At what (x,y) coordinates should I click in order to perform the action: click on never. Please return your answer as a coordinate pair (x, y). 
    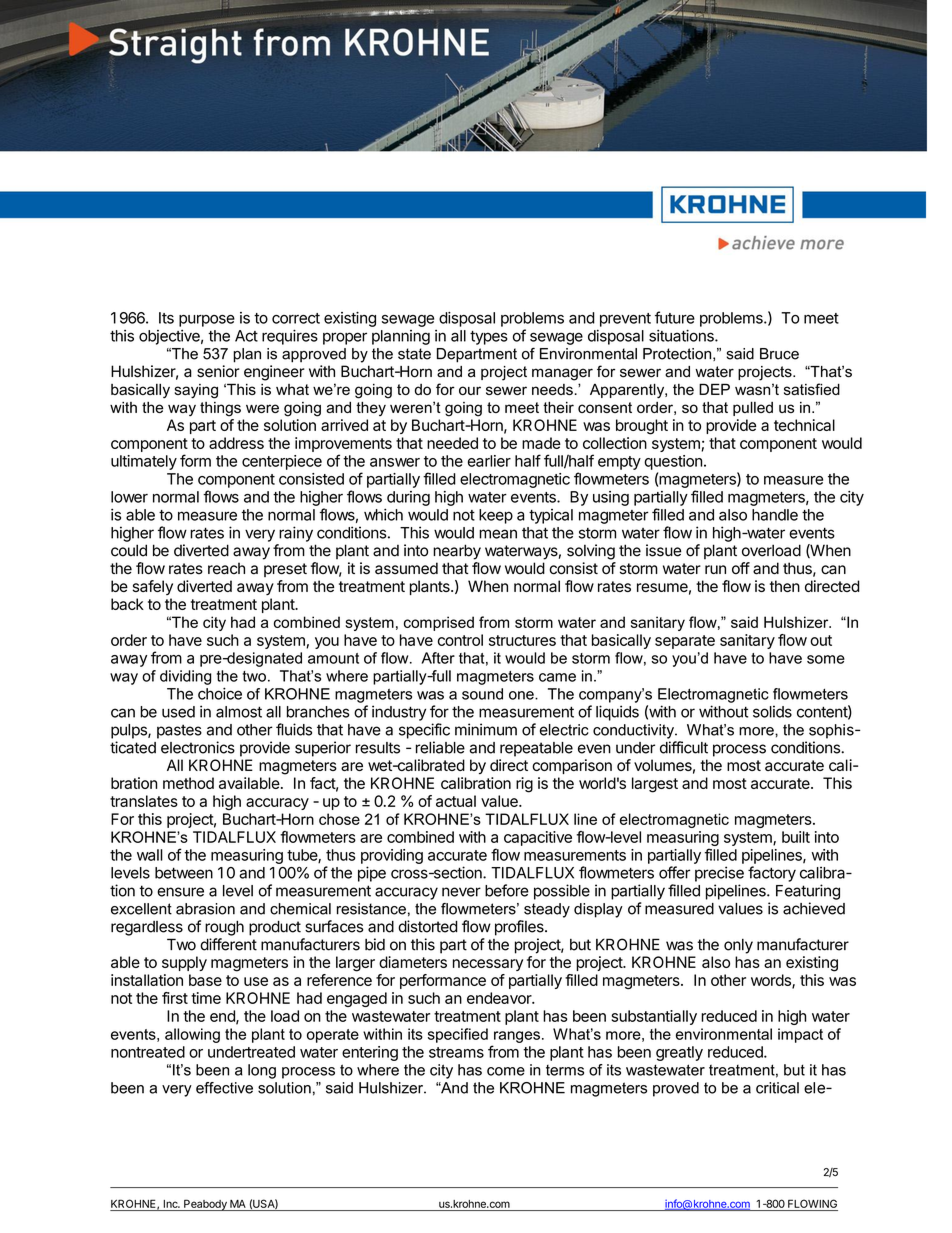
    Looking at the image, I should click on (461, 892).
